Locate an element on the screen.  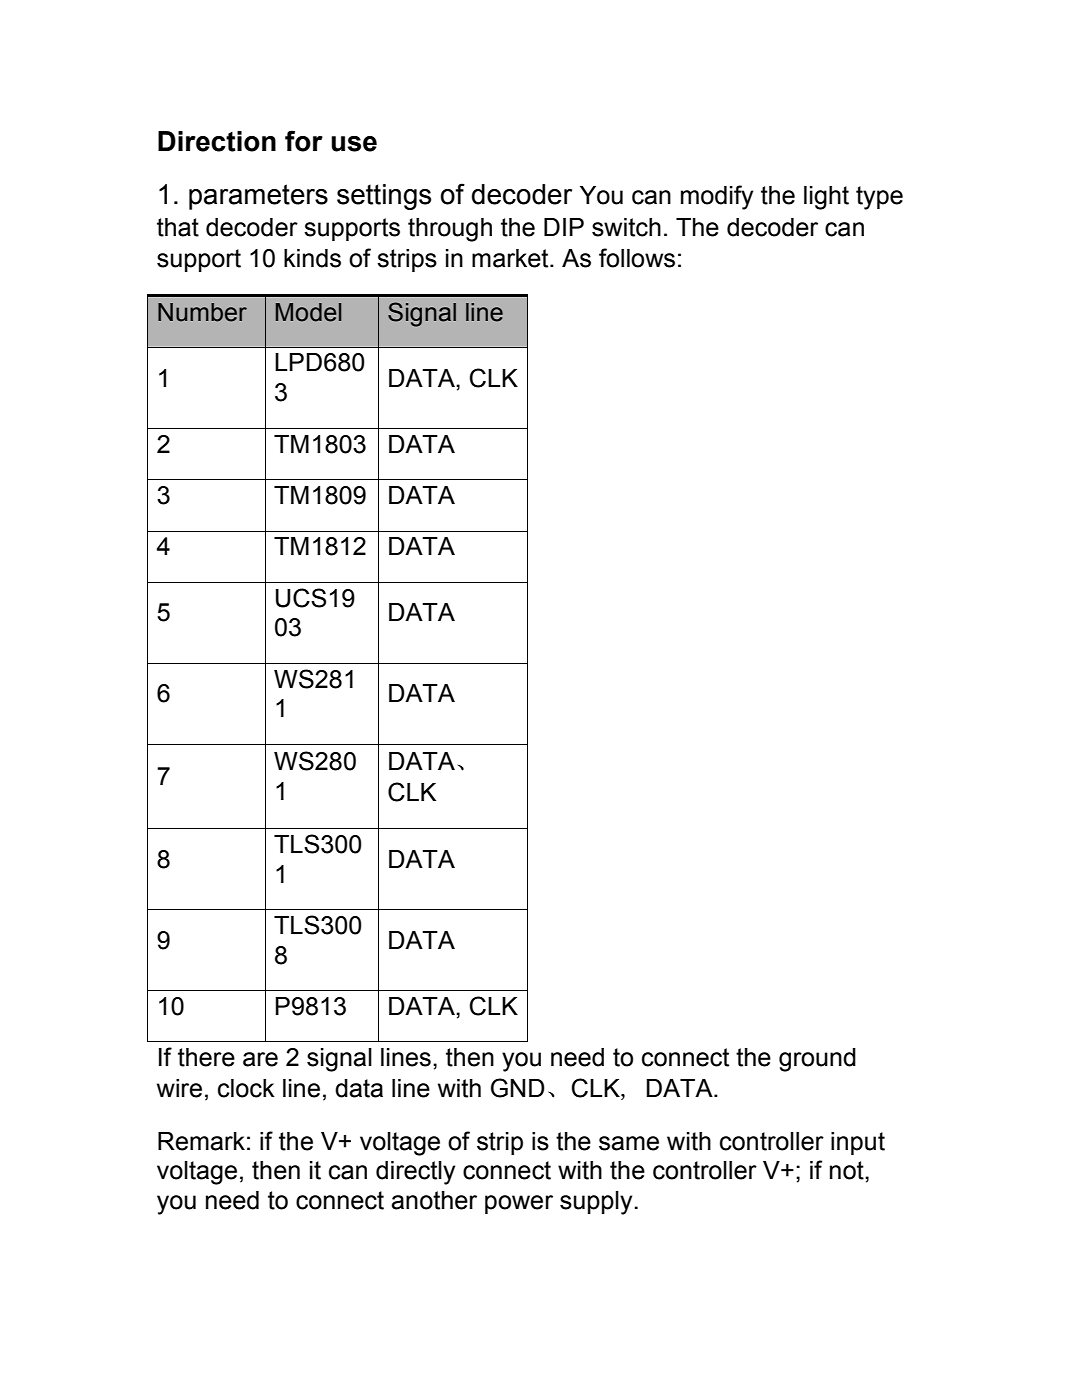
parameters is located at coordinates (258, 197).
